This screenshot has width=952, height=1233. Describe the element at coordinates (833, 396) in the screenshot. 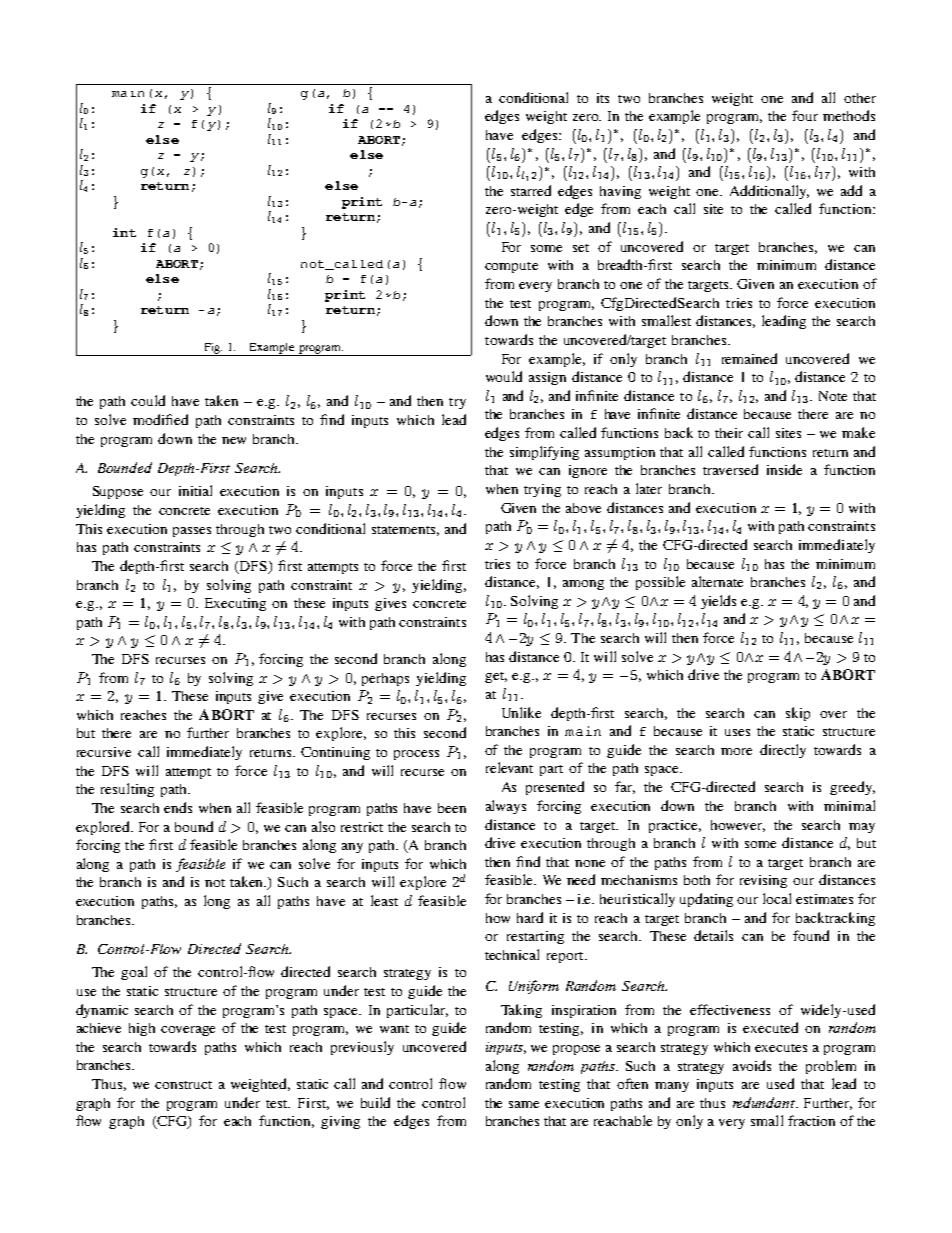

I see `Note` at that location.
